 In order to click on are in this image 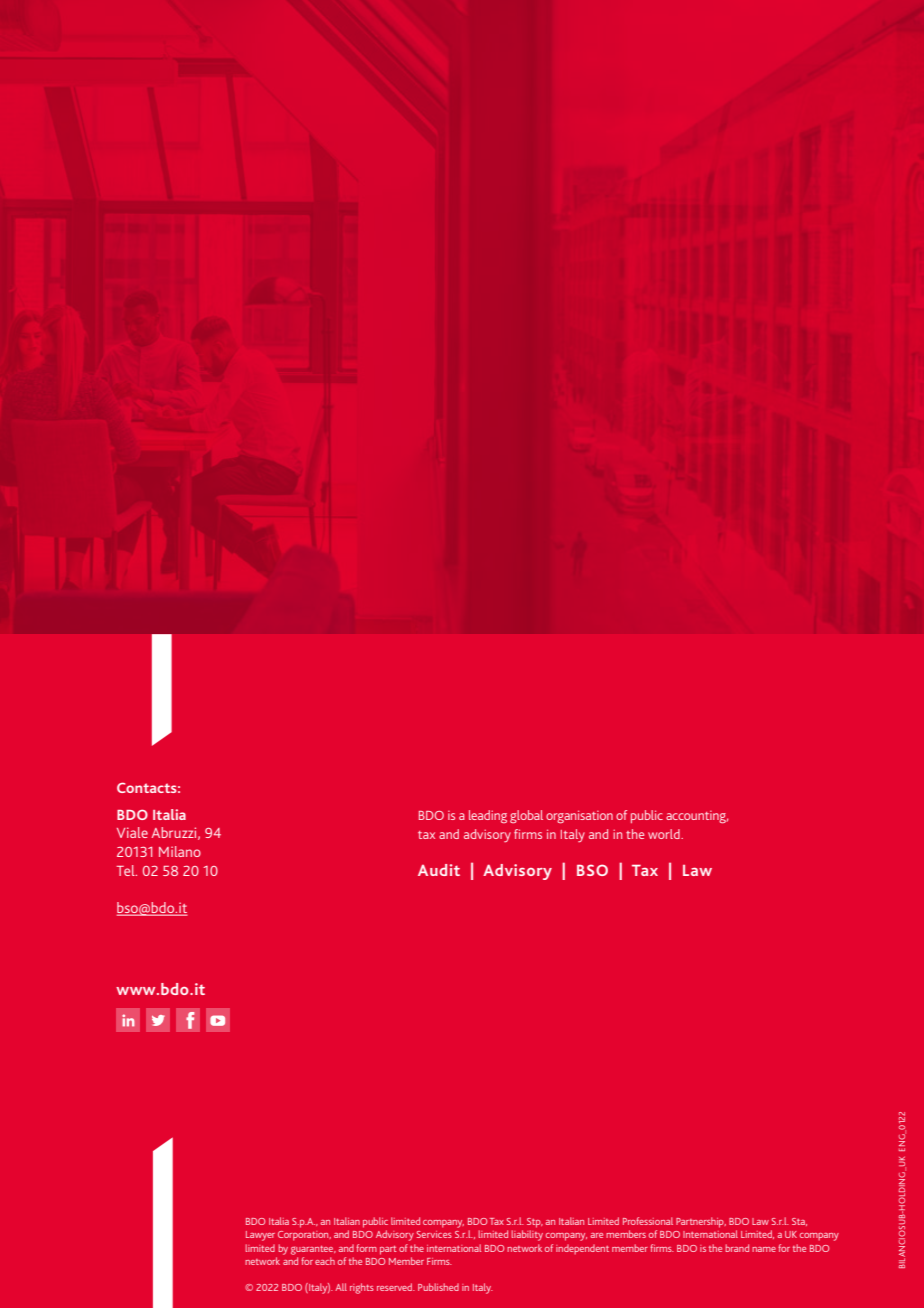, I will do `click(597, 1235)`.
